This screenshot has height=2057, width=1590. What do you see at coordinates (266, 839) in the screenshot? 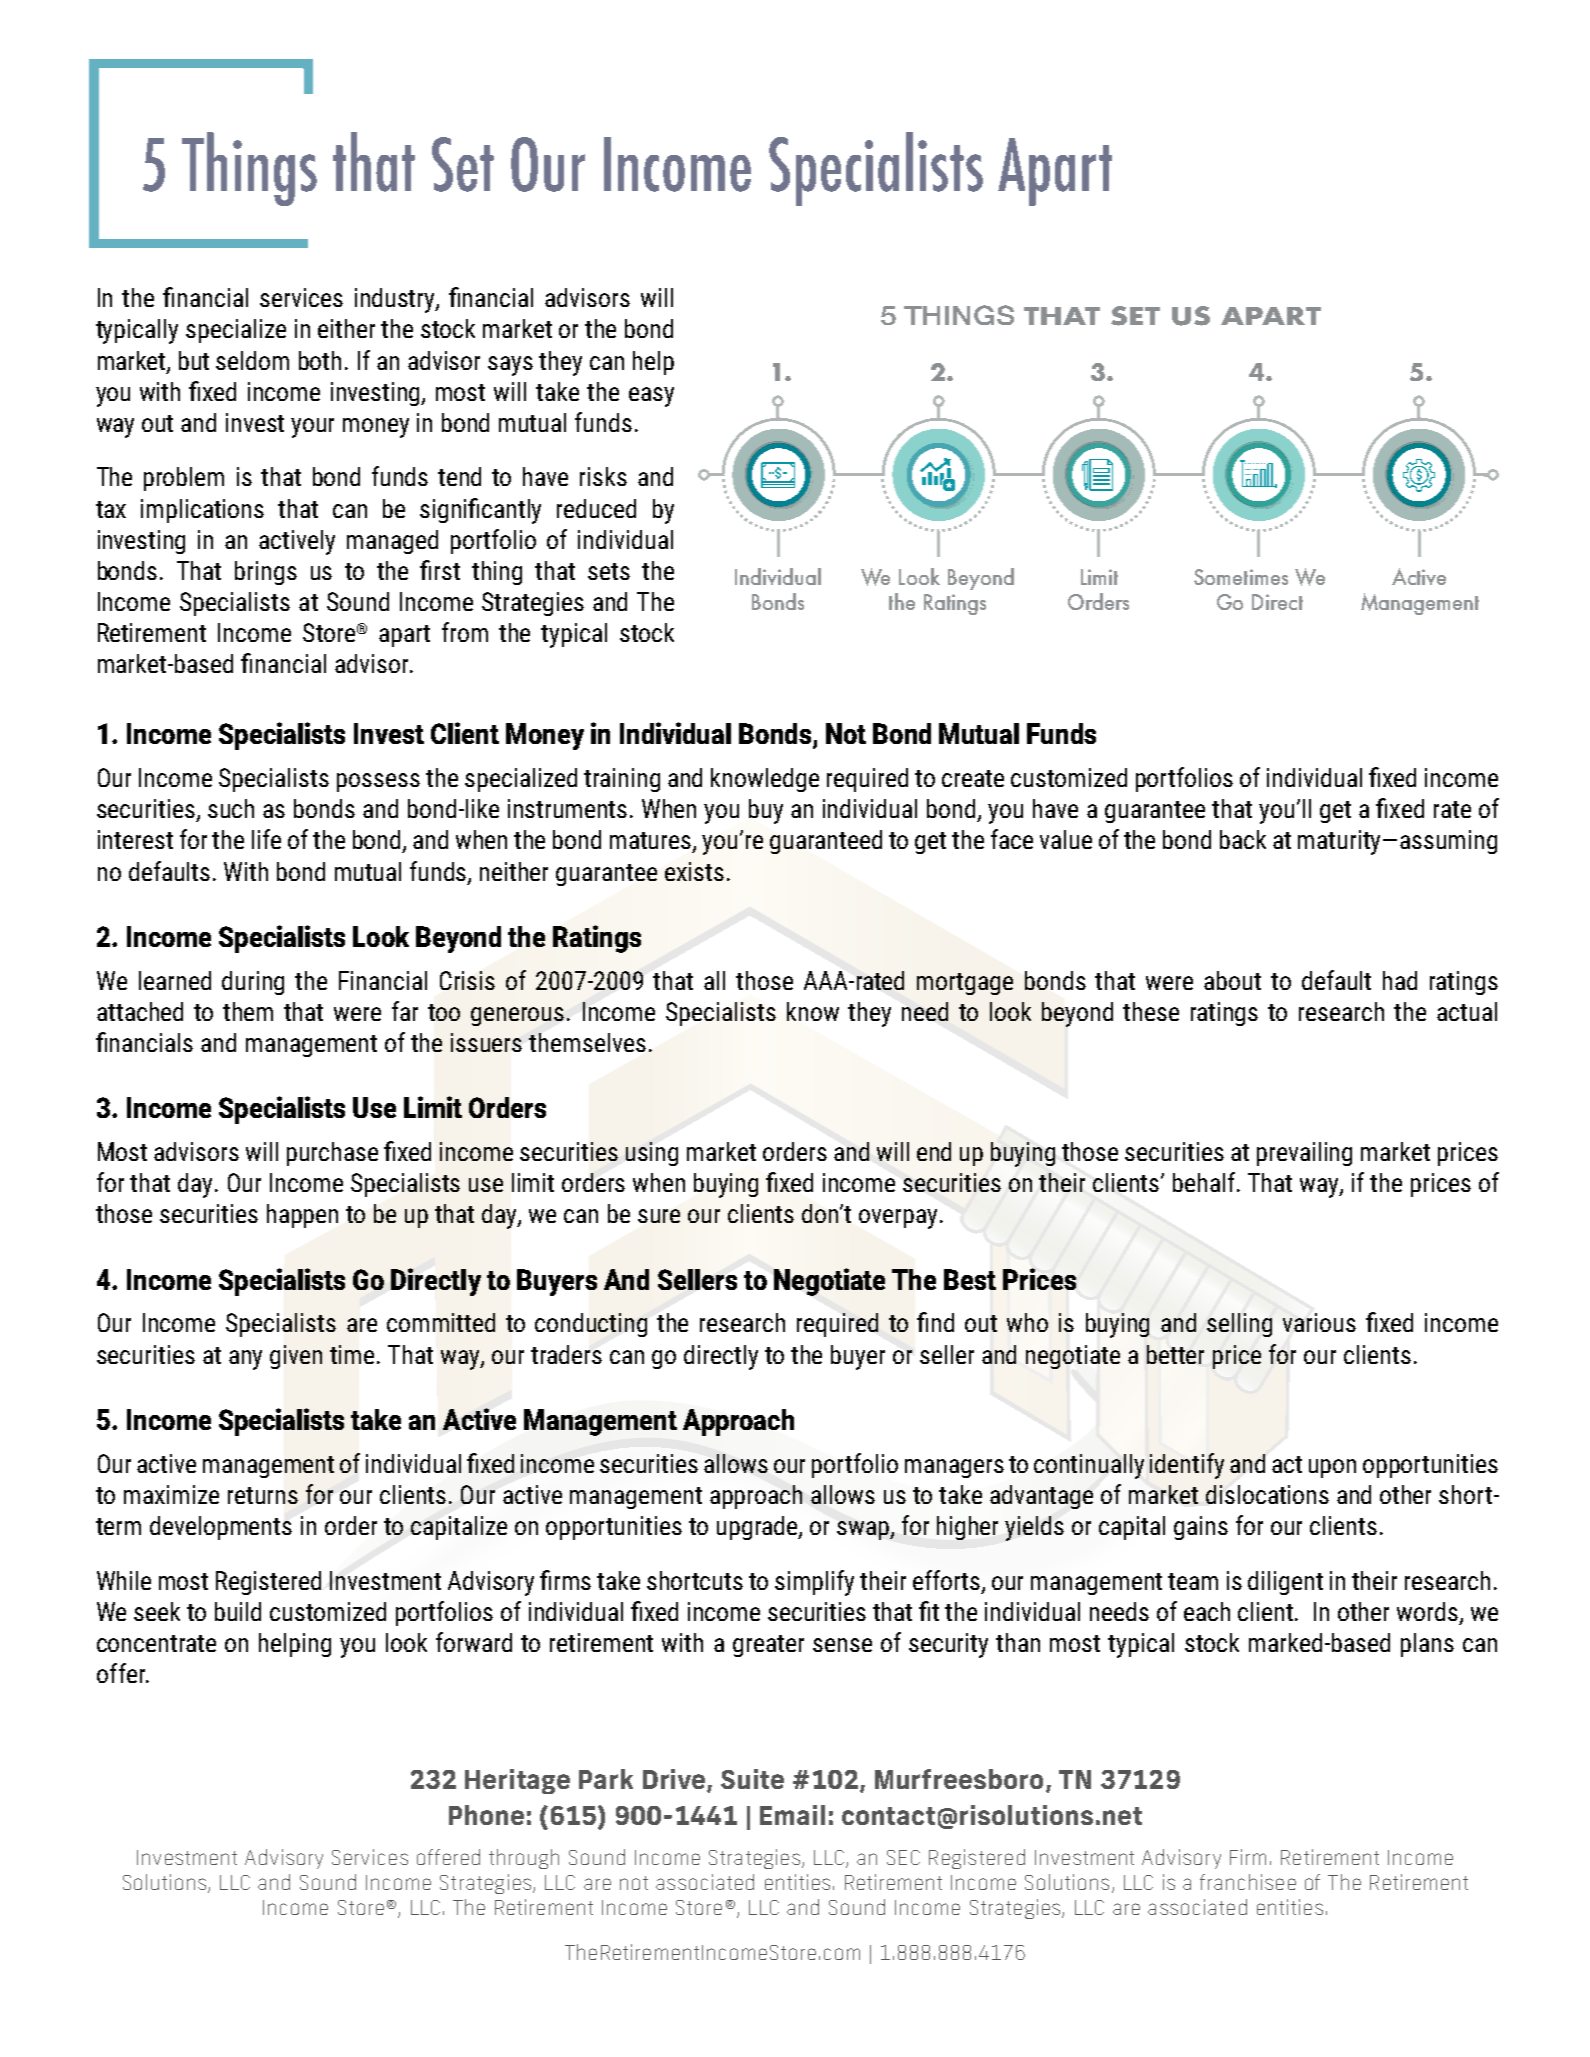
I see `life` at bounding box center [266, 839].
